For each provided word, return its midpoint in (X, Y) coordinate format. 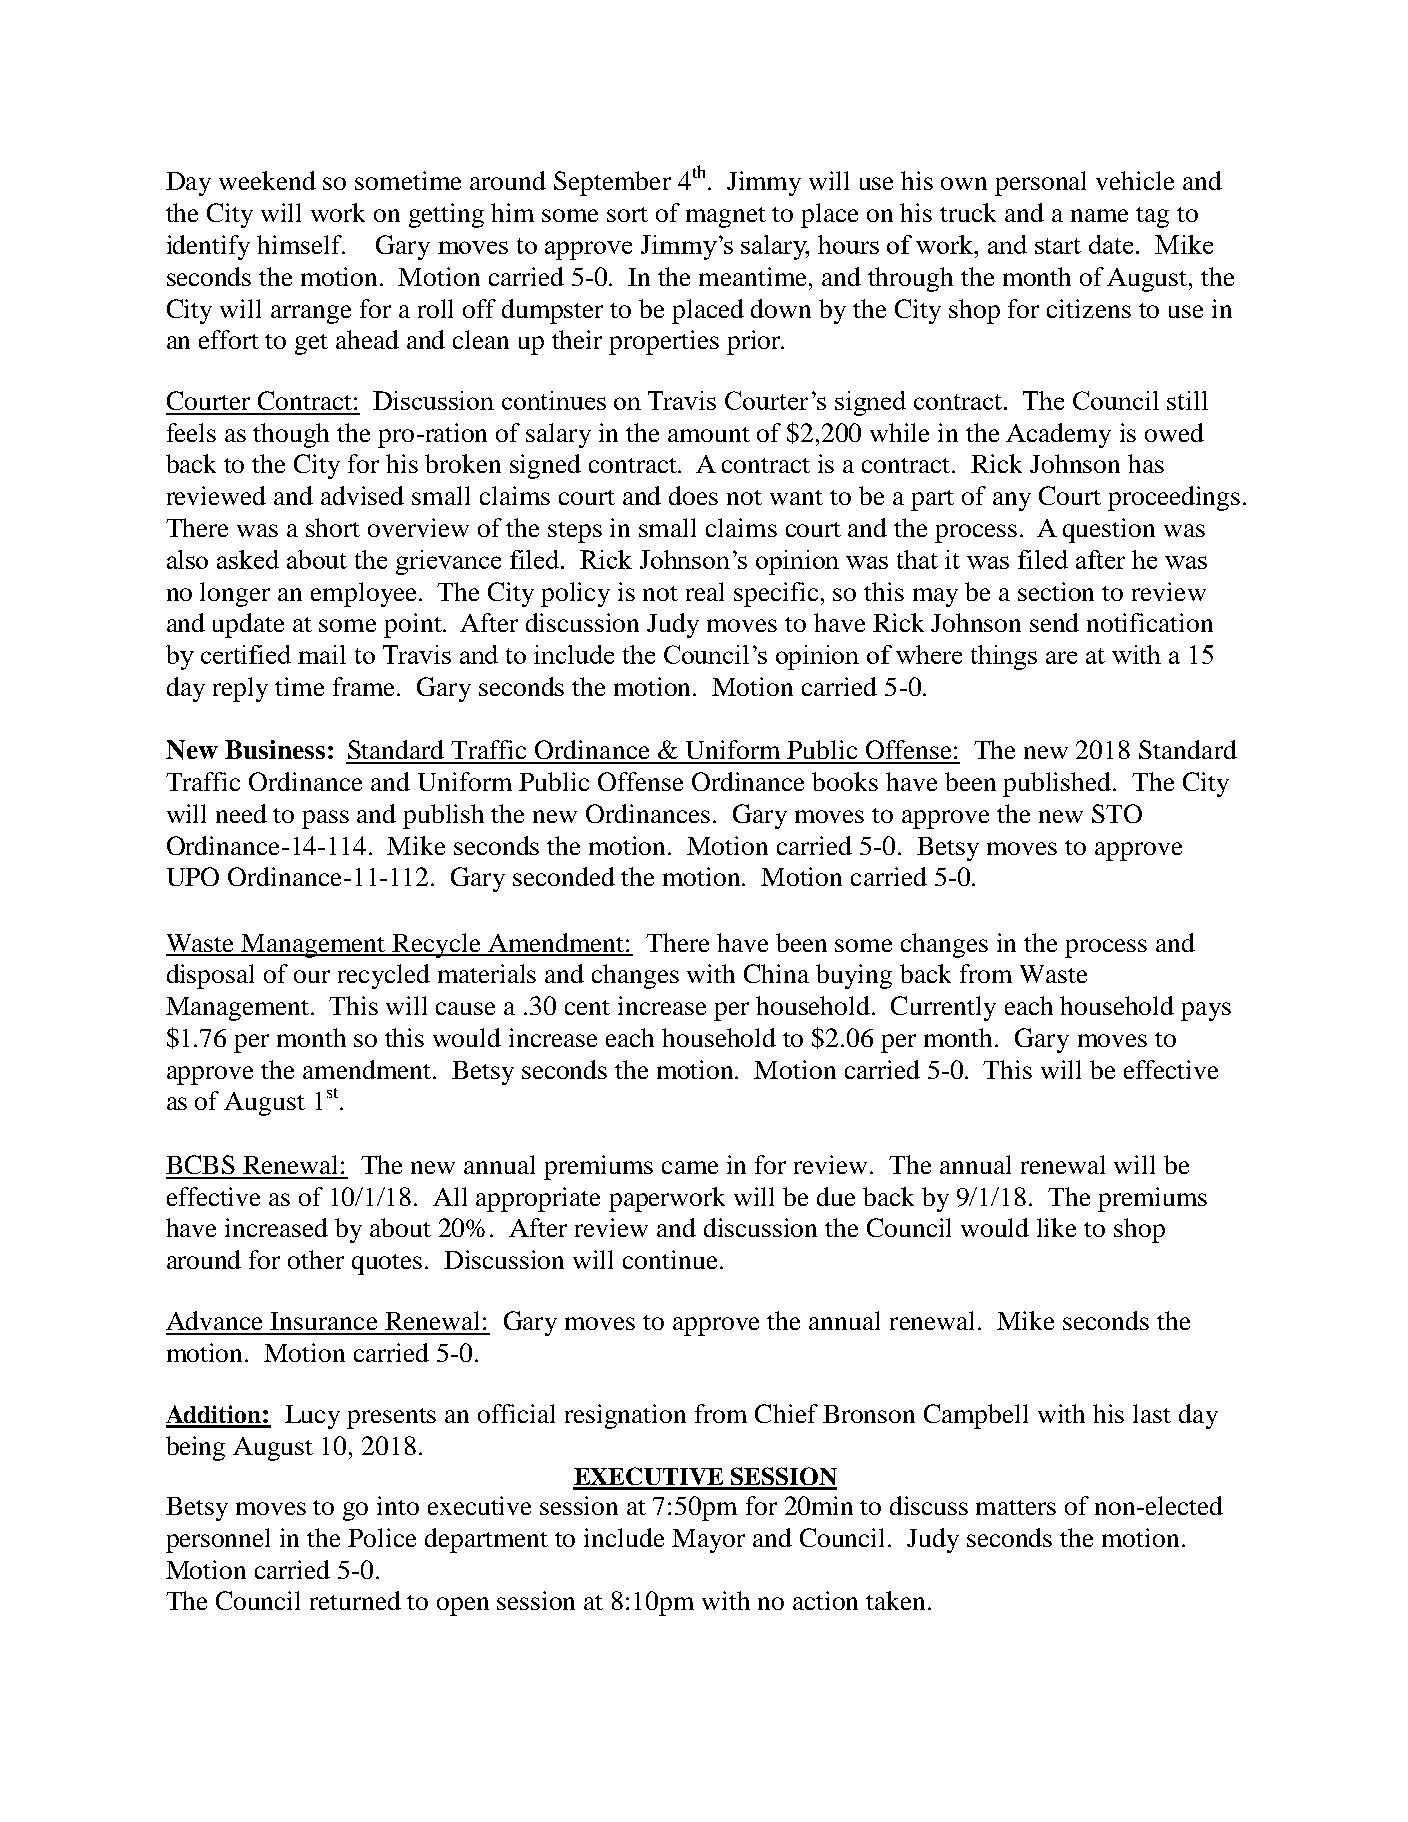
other (316, 1259)
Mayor (708, 1541)
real (705, 591)
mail (322, 654)
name (1099, 215)
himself (301, 244)
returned (355, 1600)
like (1056, 1227)
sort (627, 214)
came (690, 1167)
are (1061, 657)
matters (1016, 1507)
